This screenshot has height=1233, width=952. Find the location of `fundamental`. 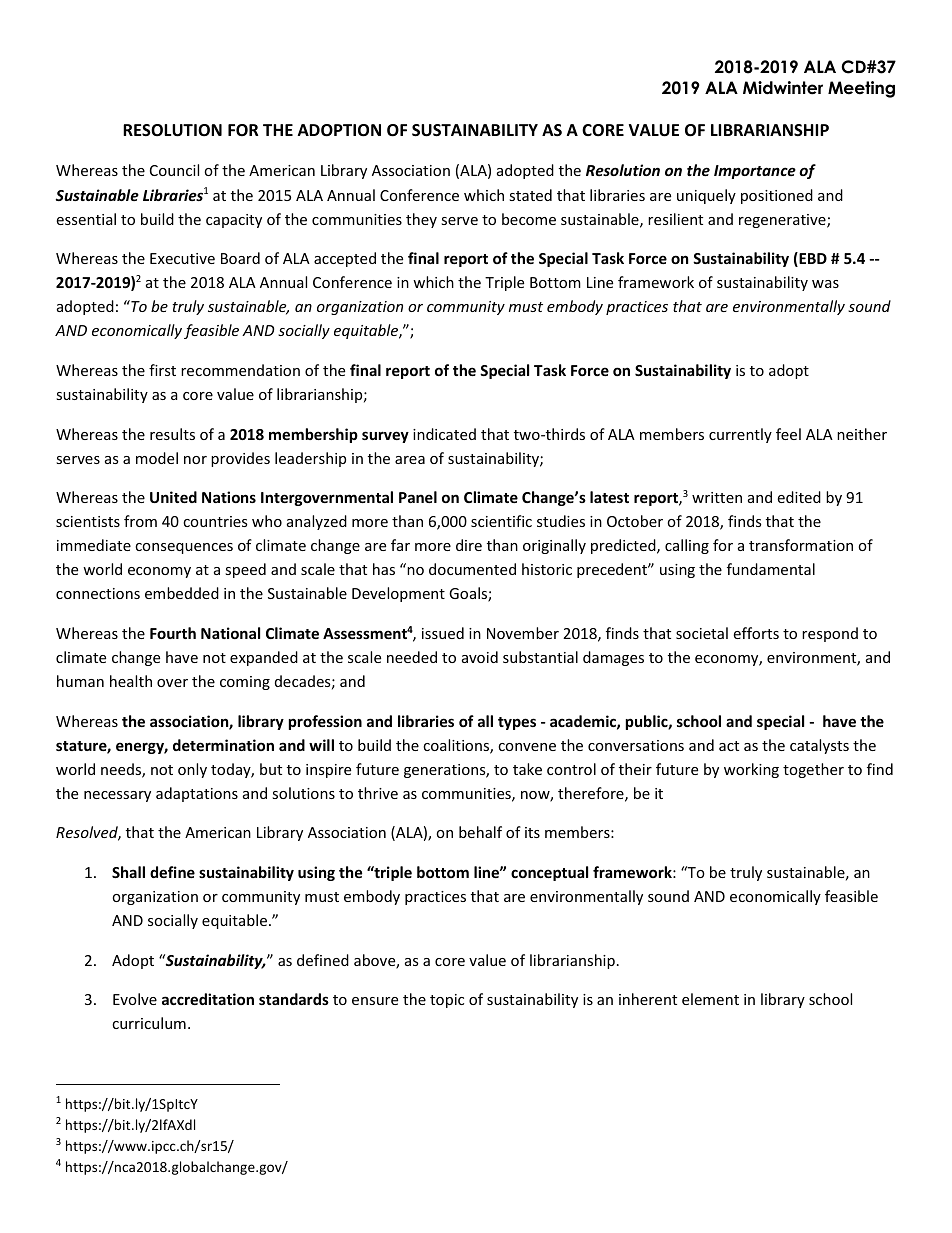

fundamental is located at coordinates (771, 569).
